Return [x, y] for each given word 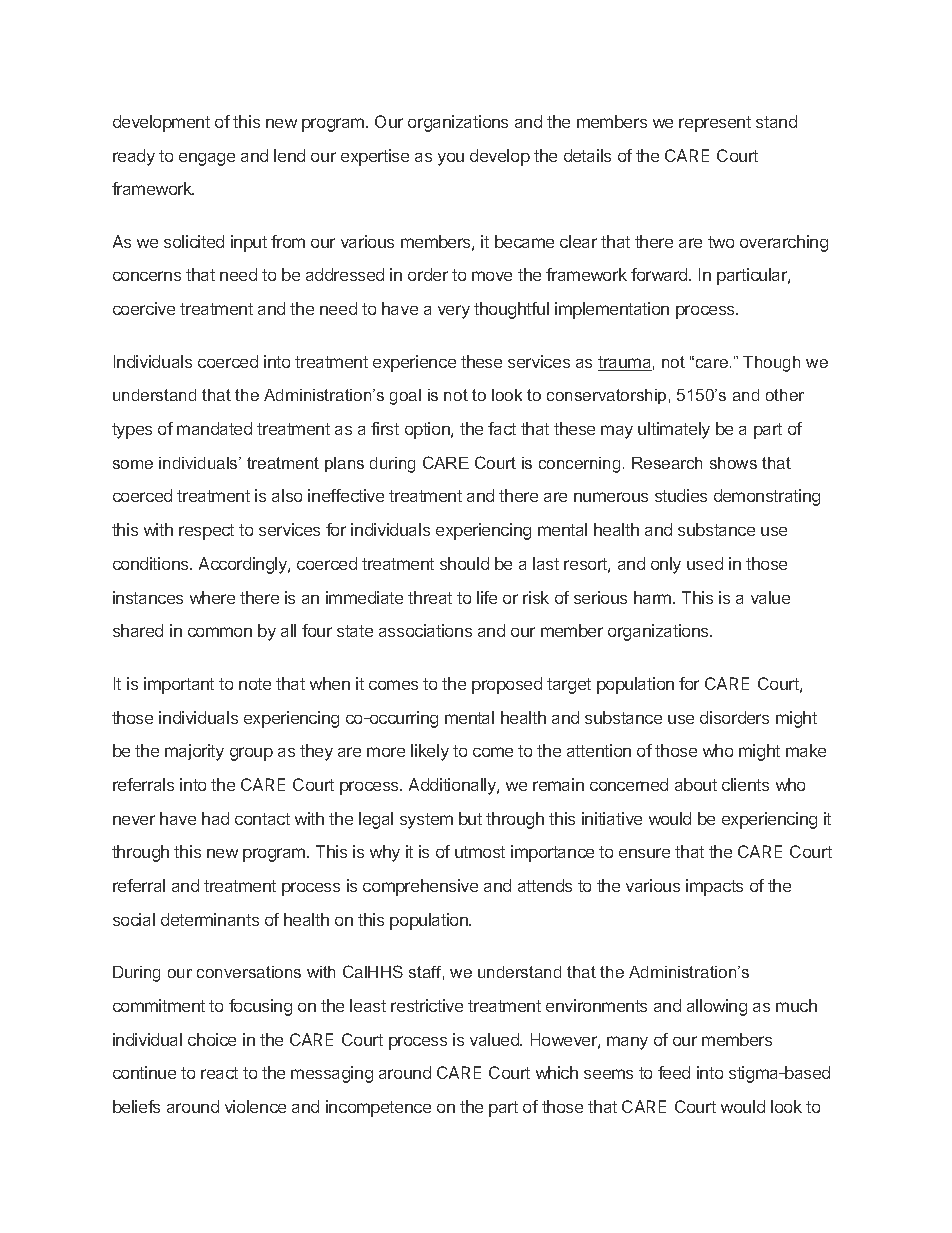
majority [194, 752]
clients [745, 784]
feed [674, 1072]
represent [715, 124]
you [451, 159]
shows [733, 463]
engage [207, 159]
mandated [214, 428]
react [219, 1073]
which [557, 1072]
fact [502, 428]
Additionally [453, 786]
